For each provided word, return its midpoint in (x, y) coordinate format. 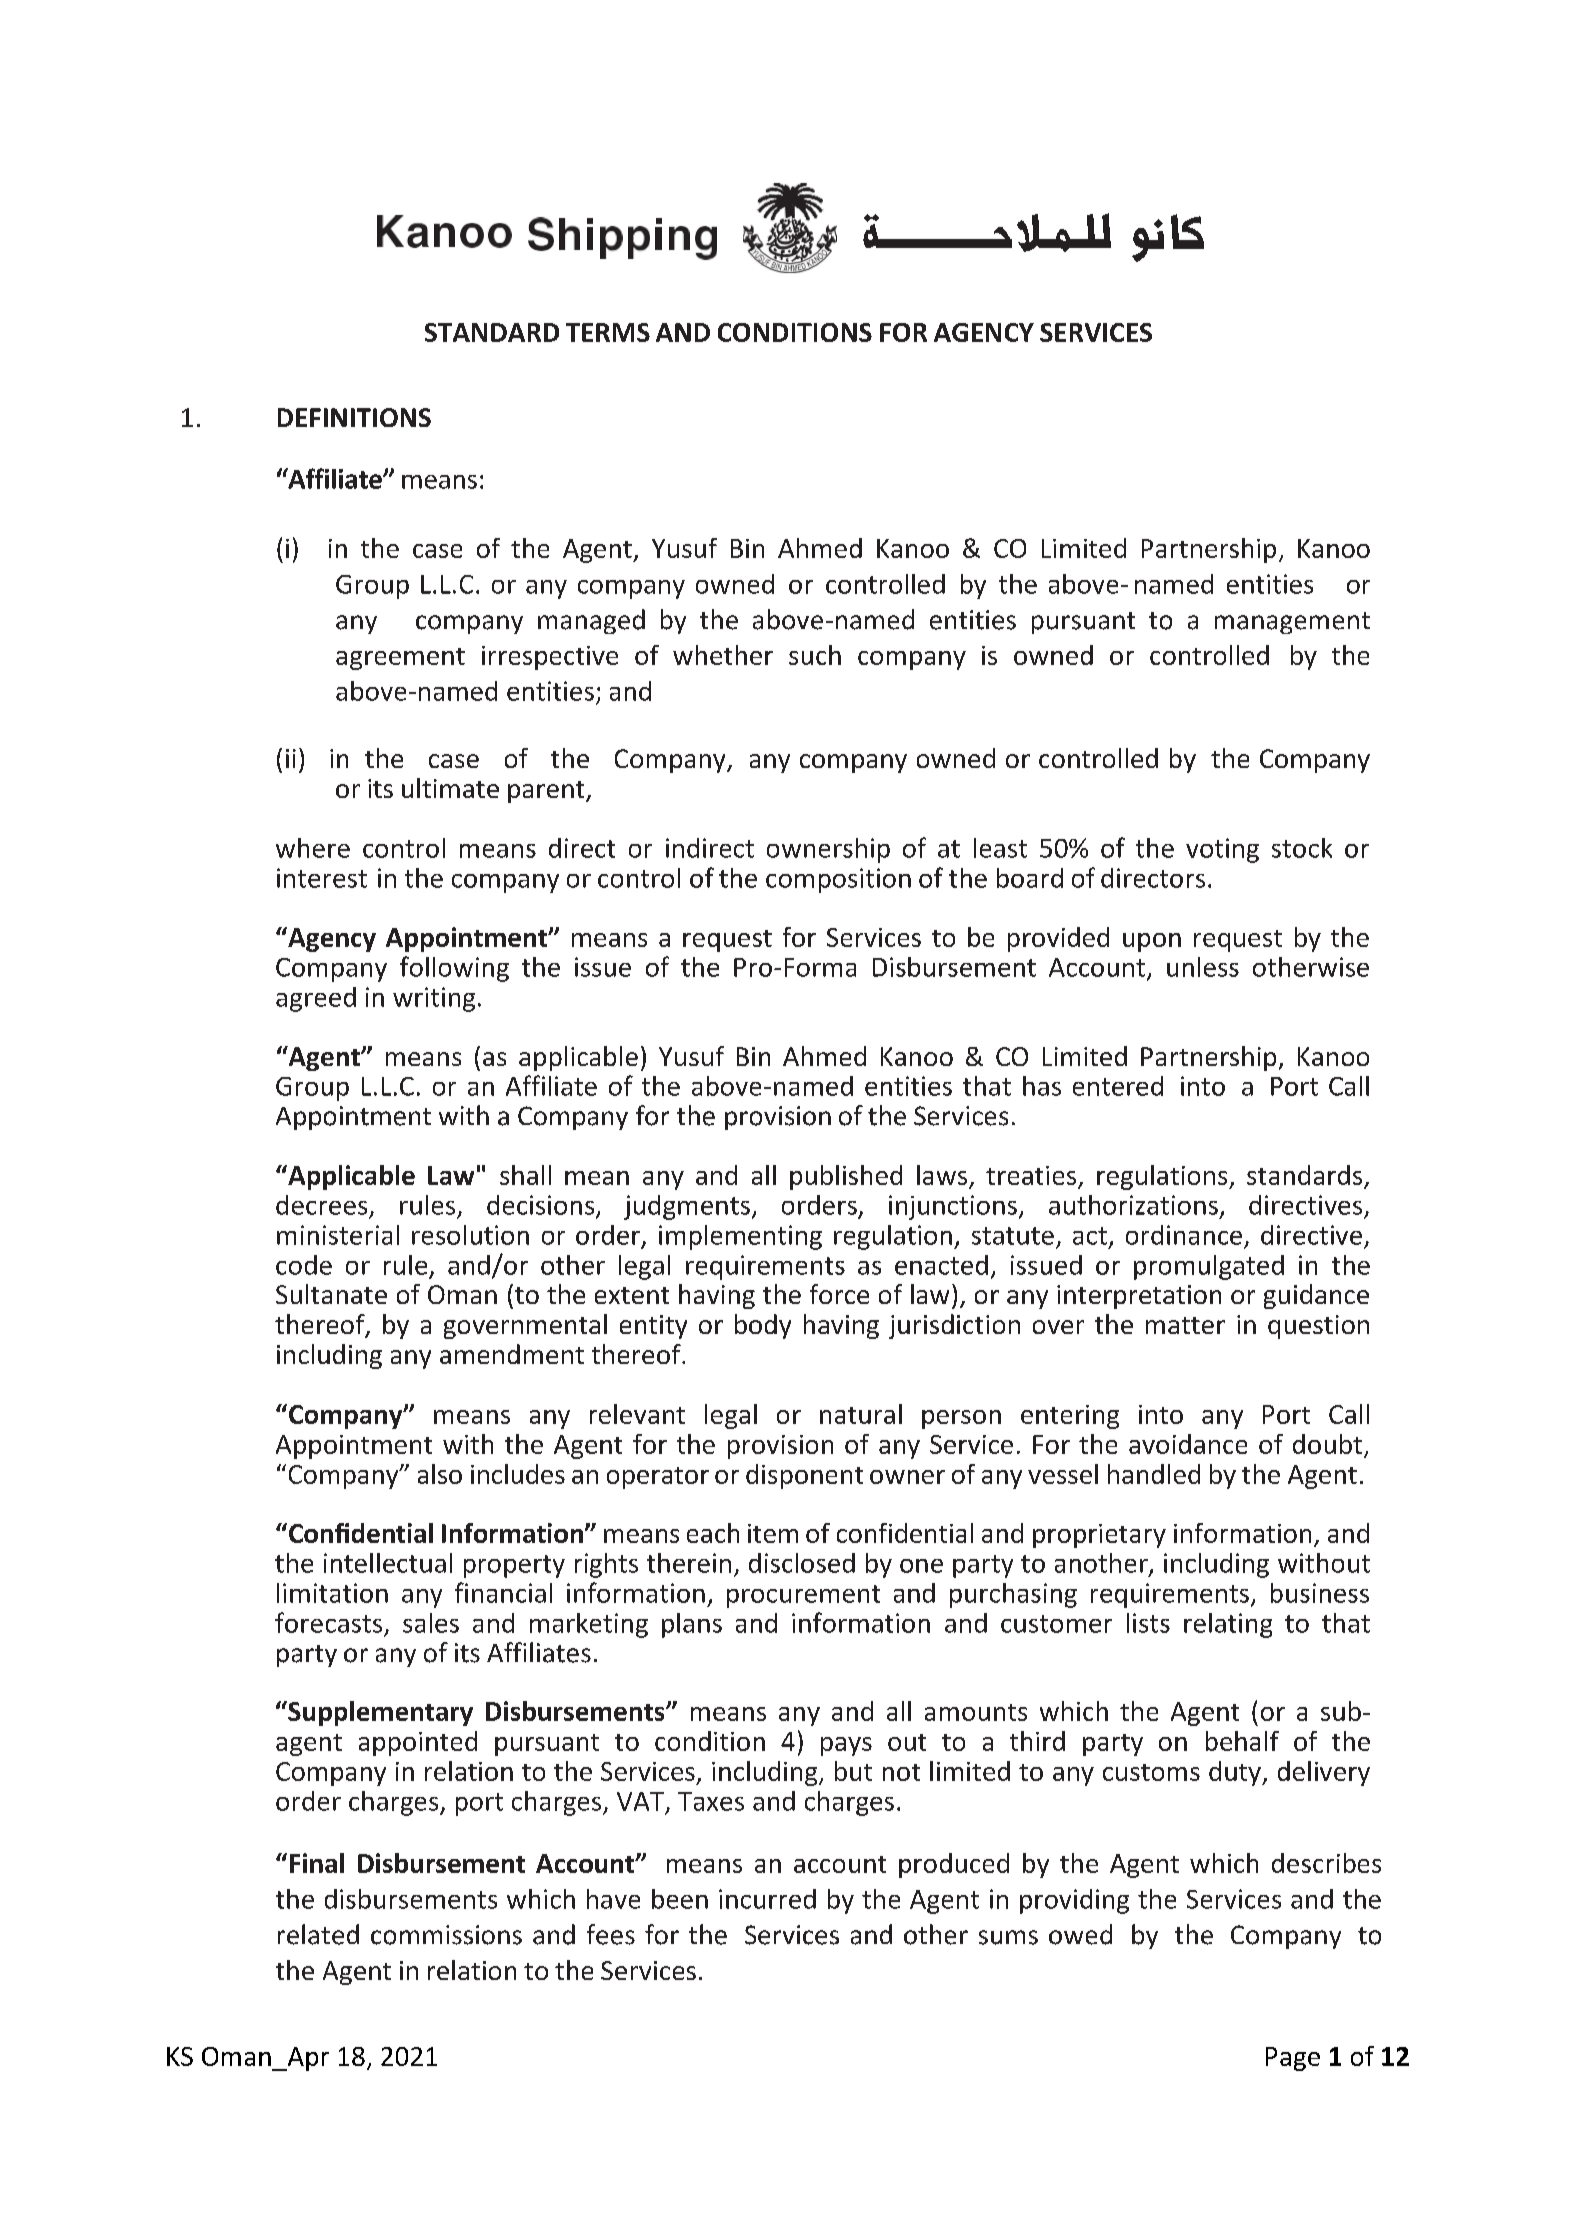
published (846, 1177)
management (1292, 623)
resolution (470, 1235)
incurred (767, 1899)
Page (1293, 2059)
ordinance (1184, 1235)
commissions (446, 1935)
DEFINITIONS (354, 417)
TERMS (608, 332)
